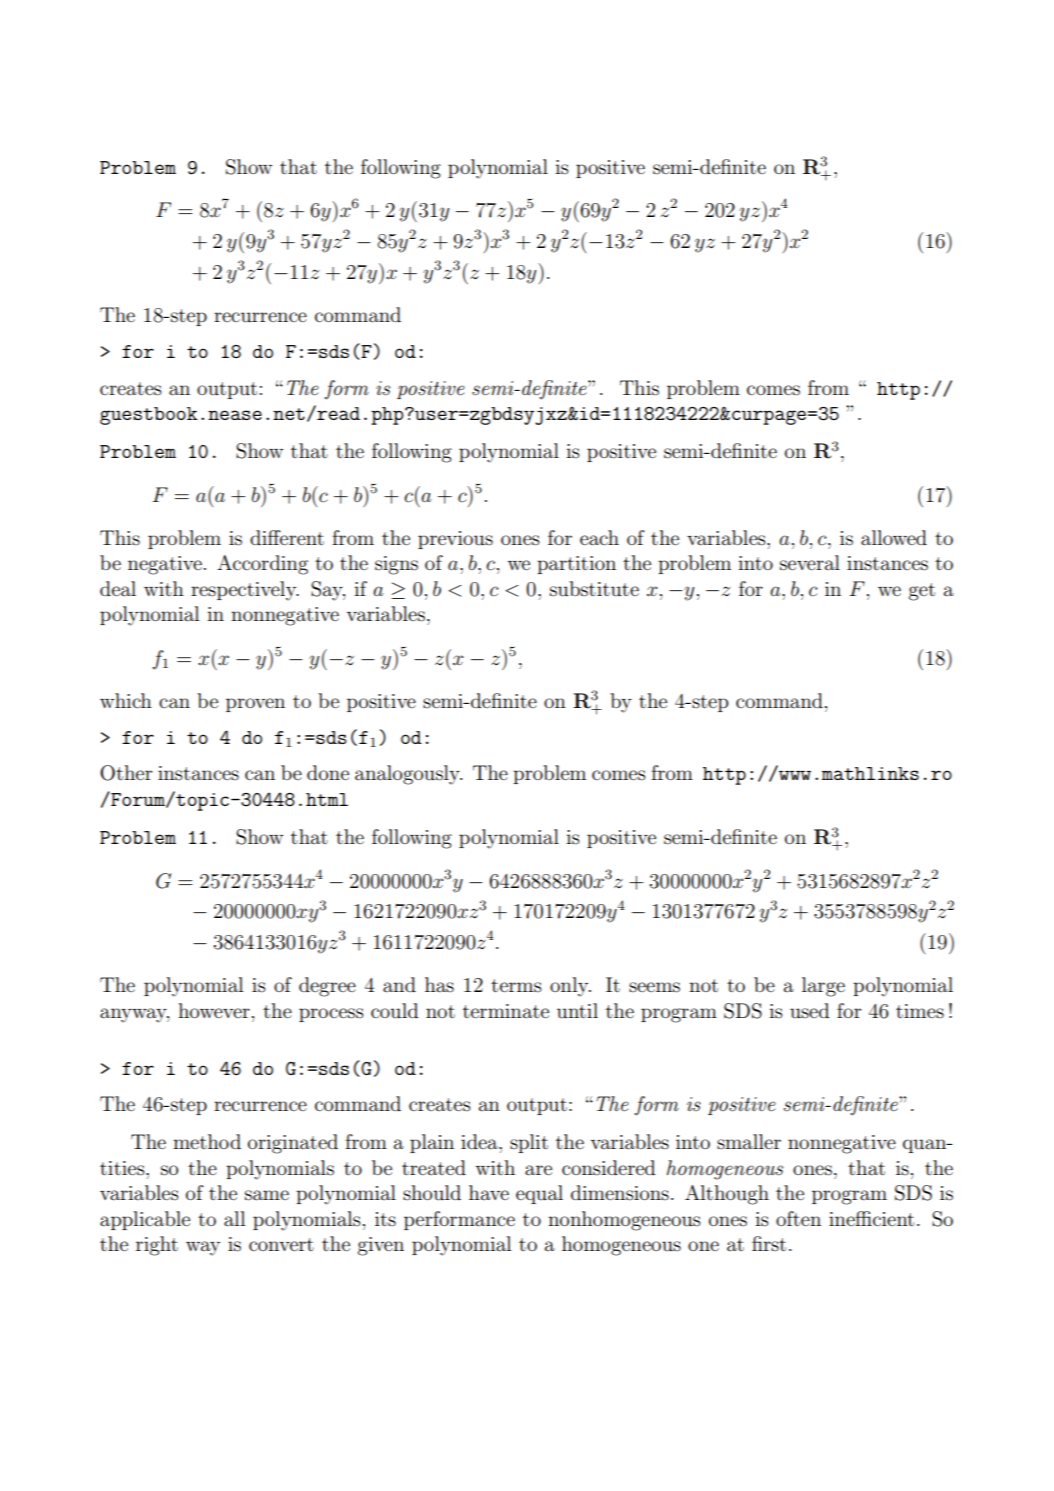 The width and height of the image is (1054, 1491). I want to click on used, so click(810, 1011).
